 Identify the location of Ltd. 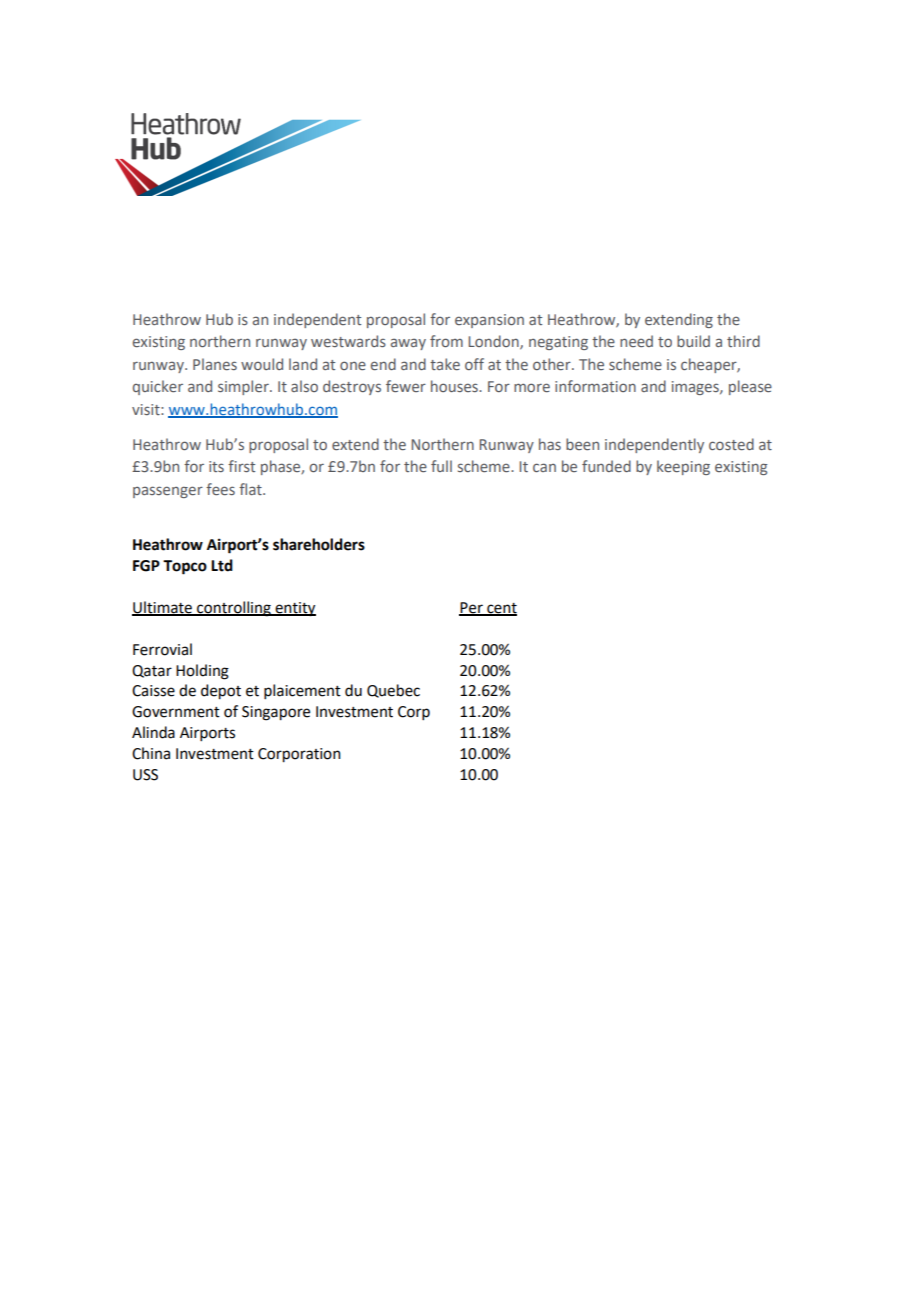
(222, 565).
